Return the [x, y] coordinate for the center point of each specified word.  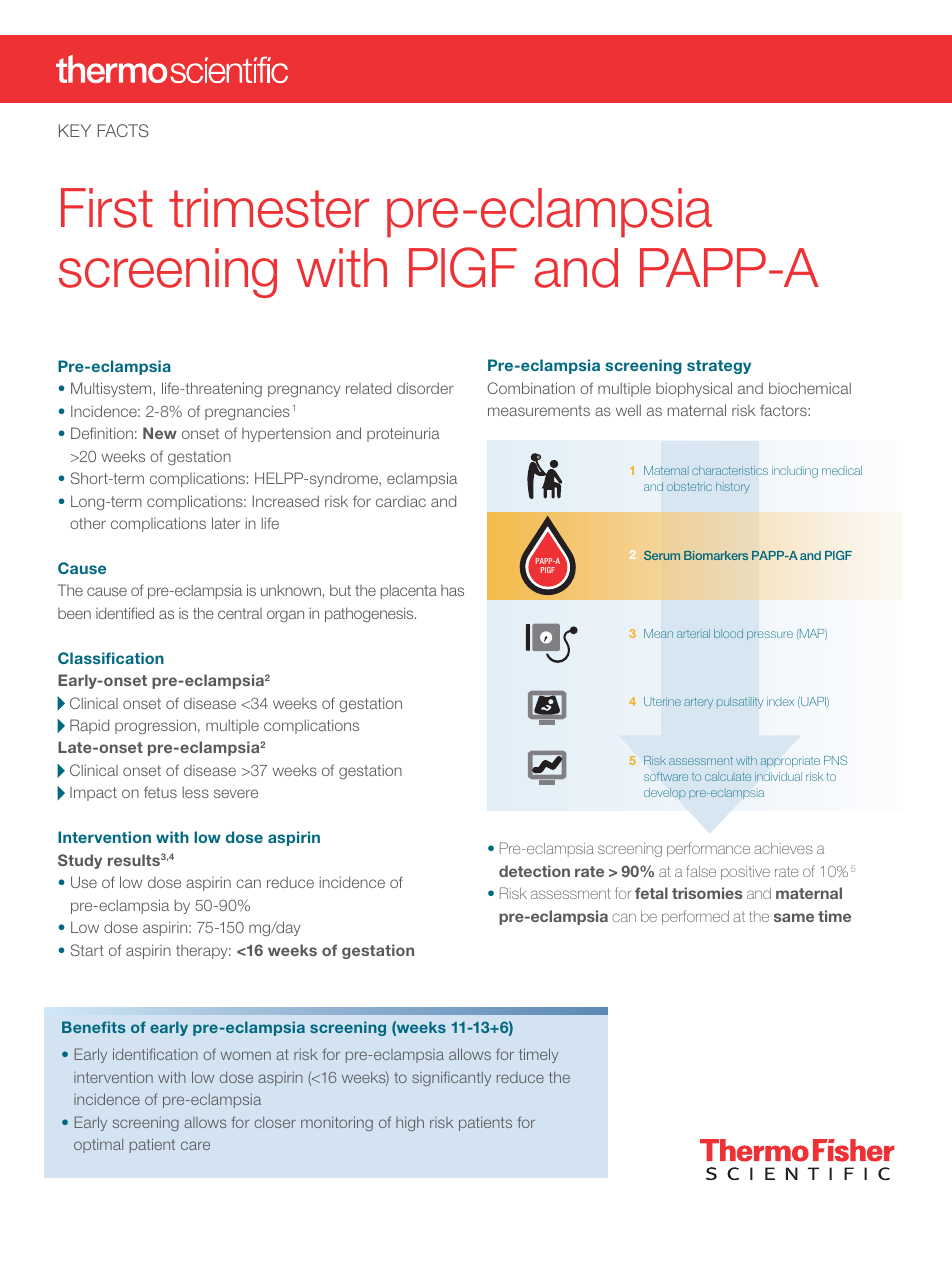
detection [534, 871]
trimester [269, 208]
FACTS [123, 130]
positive [745, 873]
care [195, 1145]
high [410, 1123]
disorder [425, 388]
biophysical [694, 389]
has [452, 590]
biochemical [810, 388]
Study [80, 861]
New [160, 433]
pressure [770, 635]
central [240, 613]
